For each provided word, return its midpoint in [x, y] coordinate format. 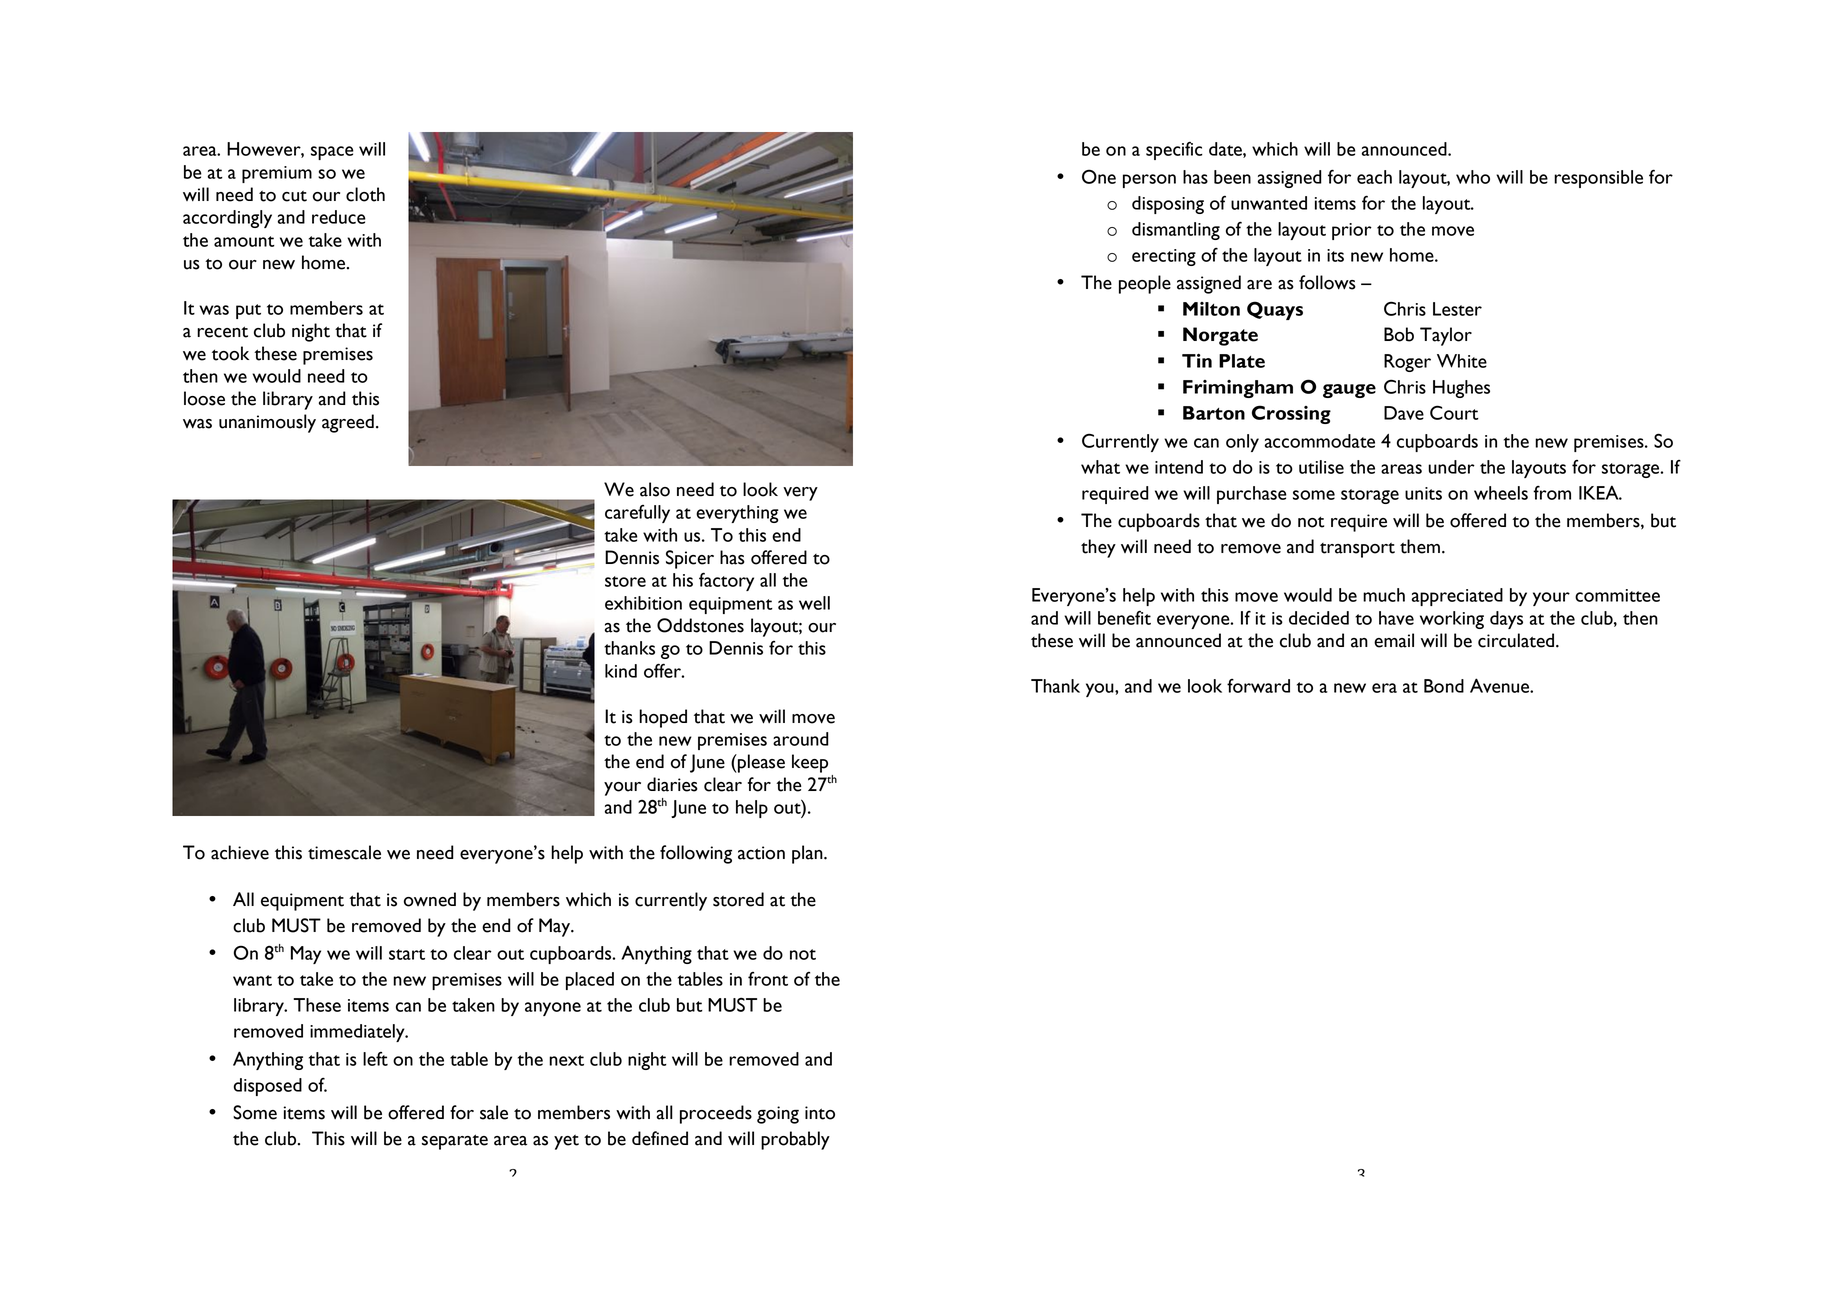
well [814, 603]
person [1149, 181]
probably [795, 1140]
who [1473, 177]
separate [455, 1142]
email [1394, 640]
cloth [365, 194]
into [820, 1113]
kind [621, 671]
